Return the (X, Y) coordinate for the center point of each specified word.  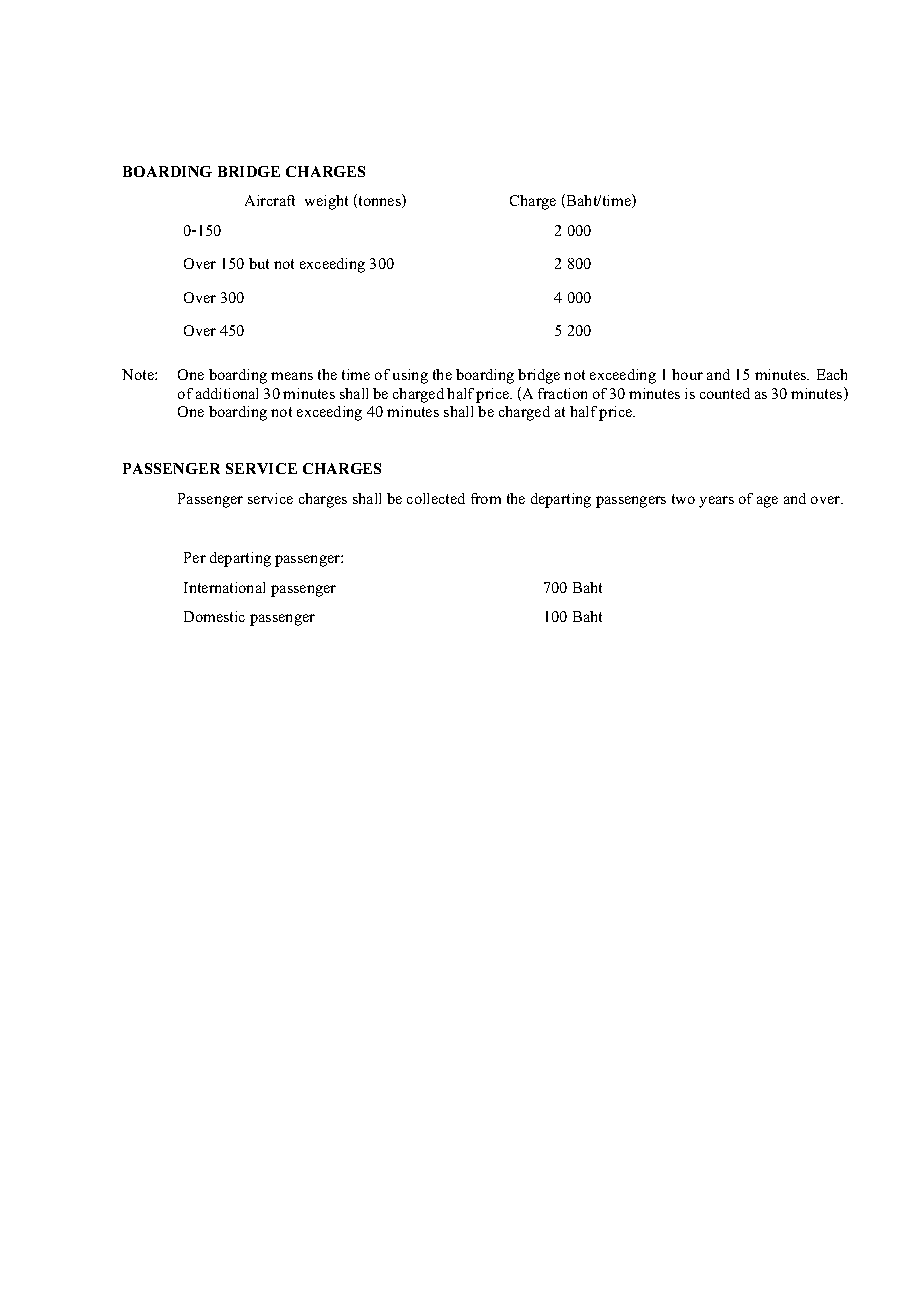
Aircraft (270, 200)
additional (227, 393)
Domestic (214, 616)
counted (725, 393)
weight (326, 202)
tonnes (379, 202)
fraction (562, 393)
